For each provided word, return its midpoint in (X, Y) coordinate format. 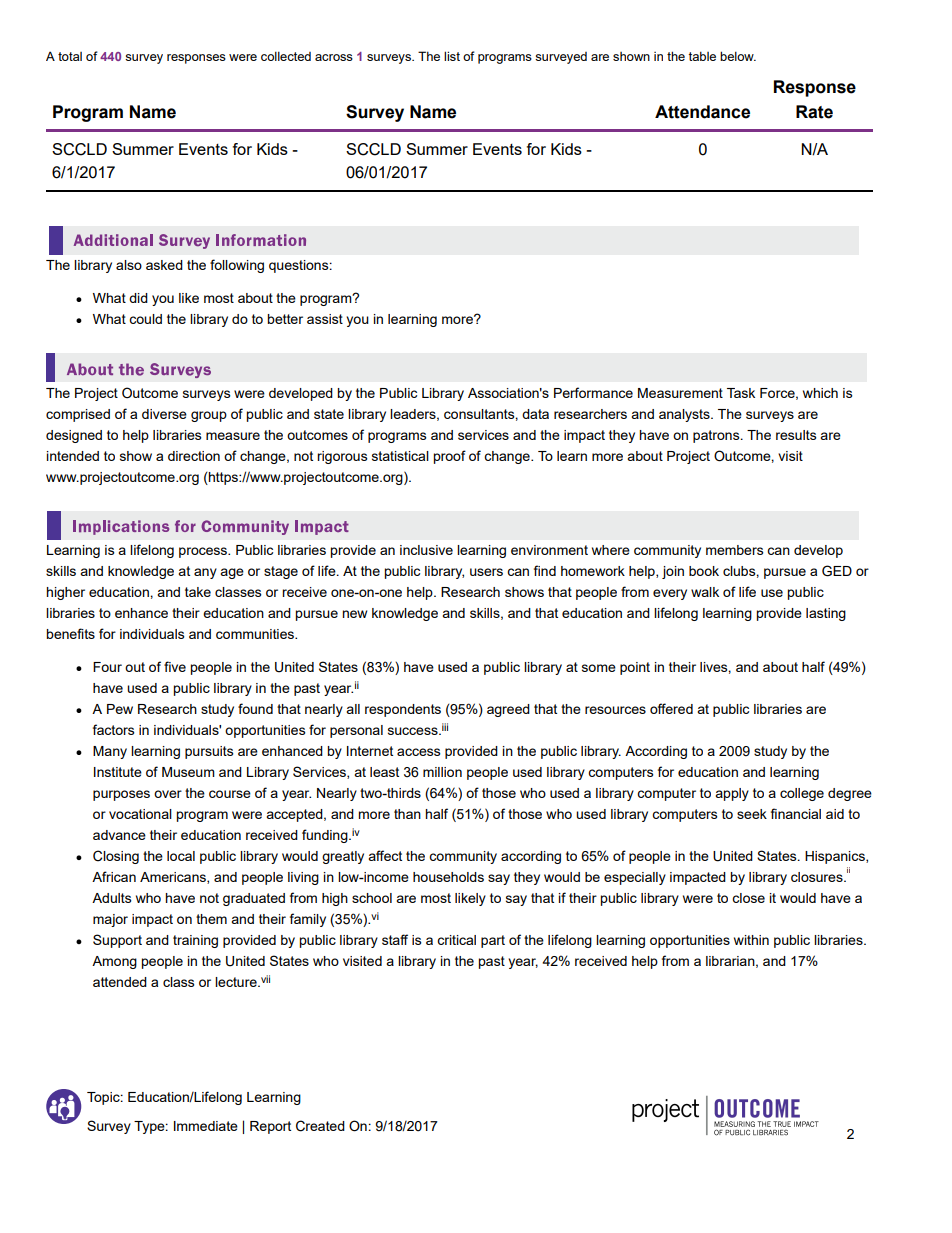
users (486, 572)
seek (752, 814)
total (70, 56)
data (535, 414)
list (452, 56)
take (198, 592)
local (181, 856)
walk (705, 592)
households (448, 877)
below (738, 56)
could (145, 319)
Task (741, 393)
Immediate (206, 1126)
